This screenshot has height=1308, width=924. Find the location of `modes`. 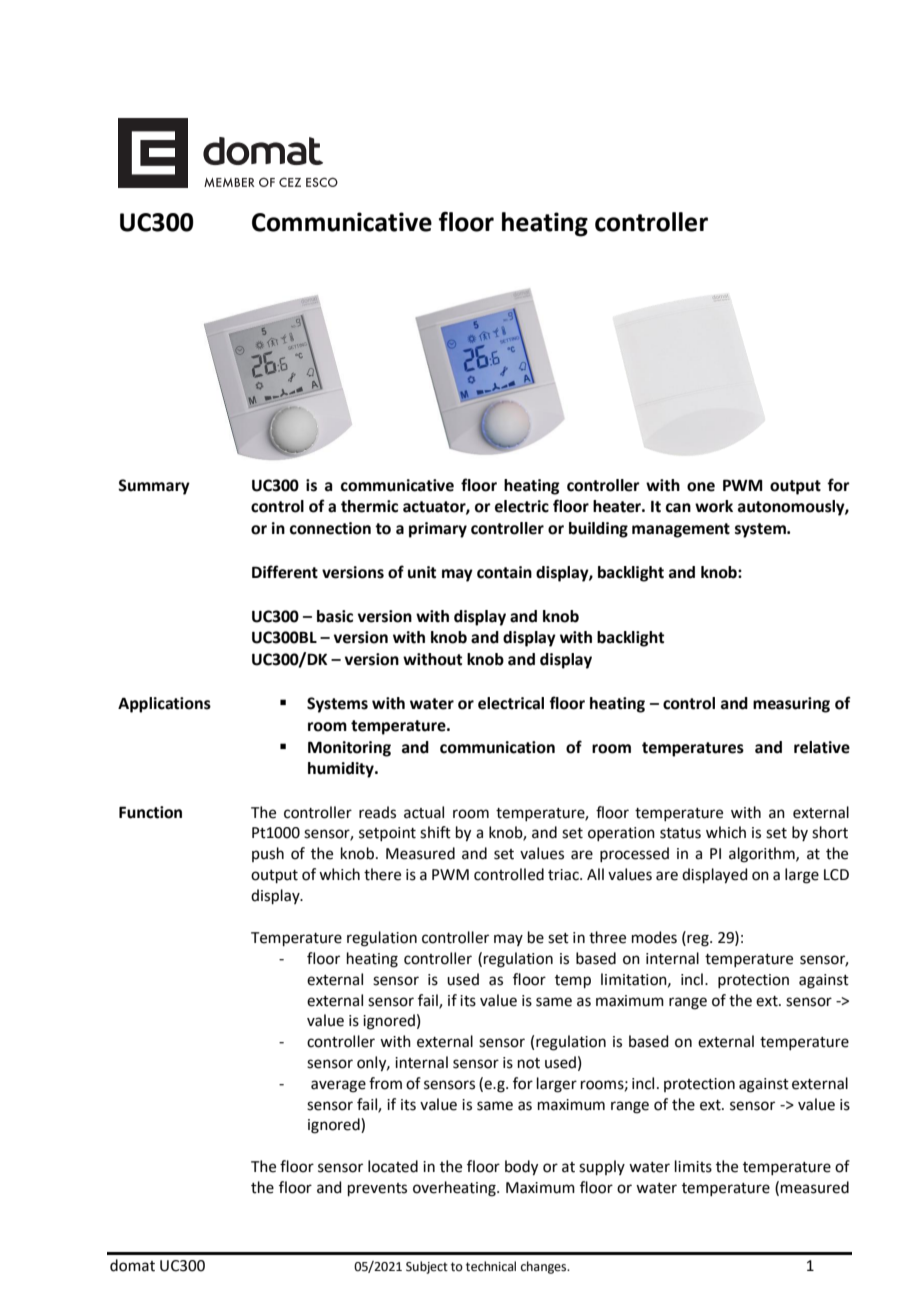

modes is located at coordinates (654, 937).
